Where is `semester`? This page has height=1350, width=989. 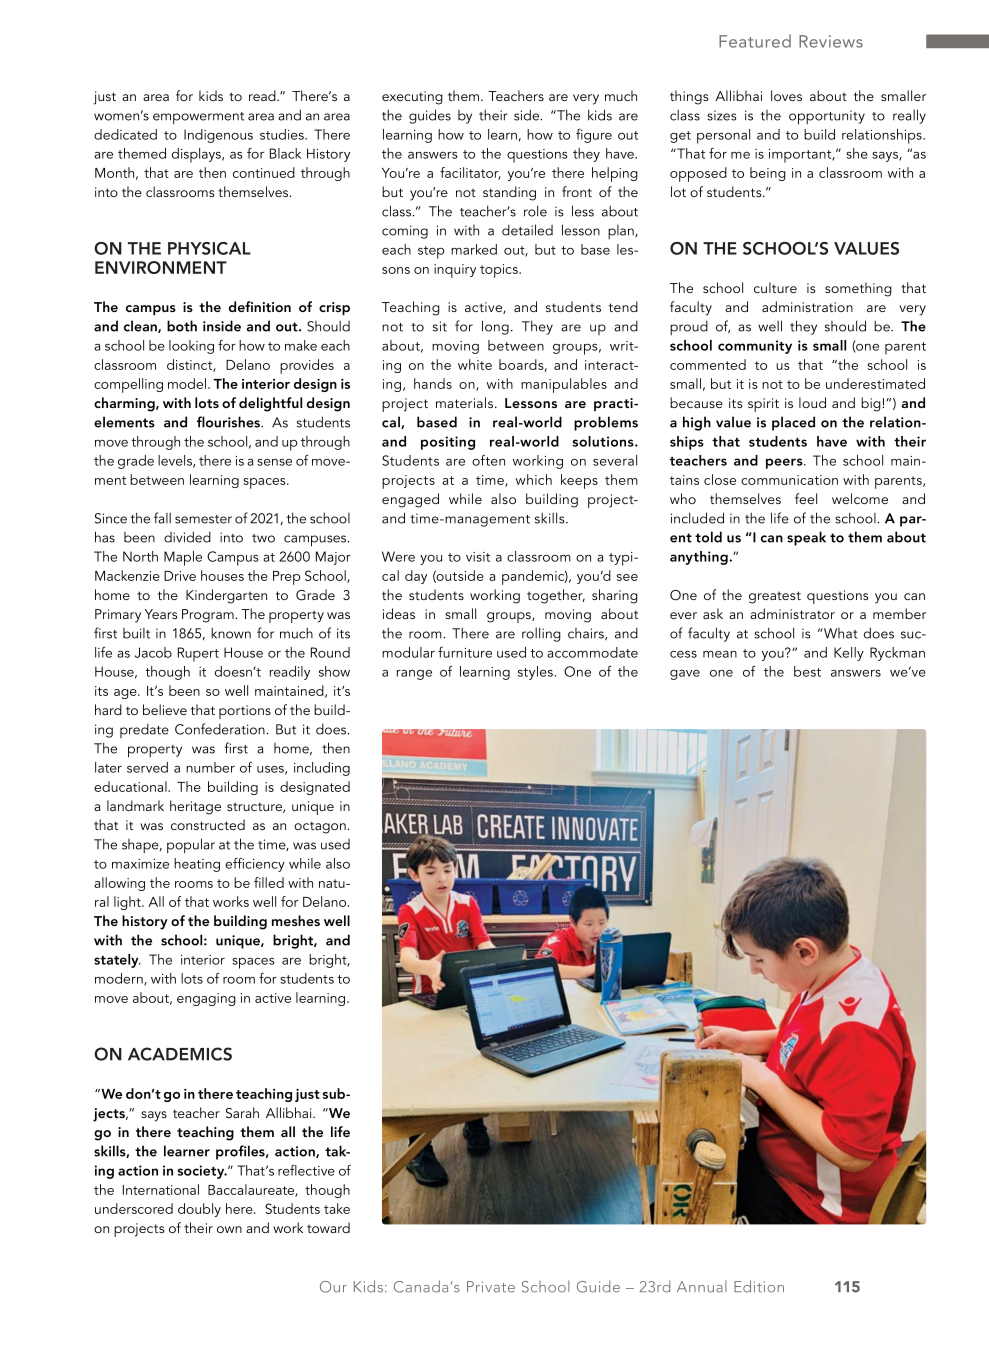 semester is located at coordinates (203, 519).
